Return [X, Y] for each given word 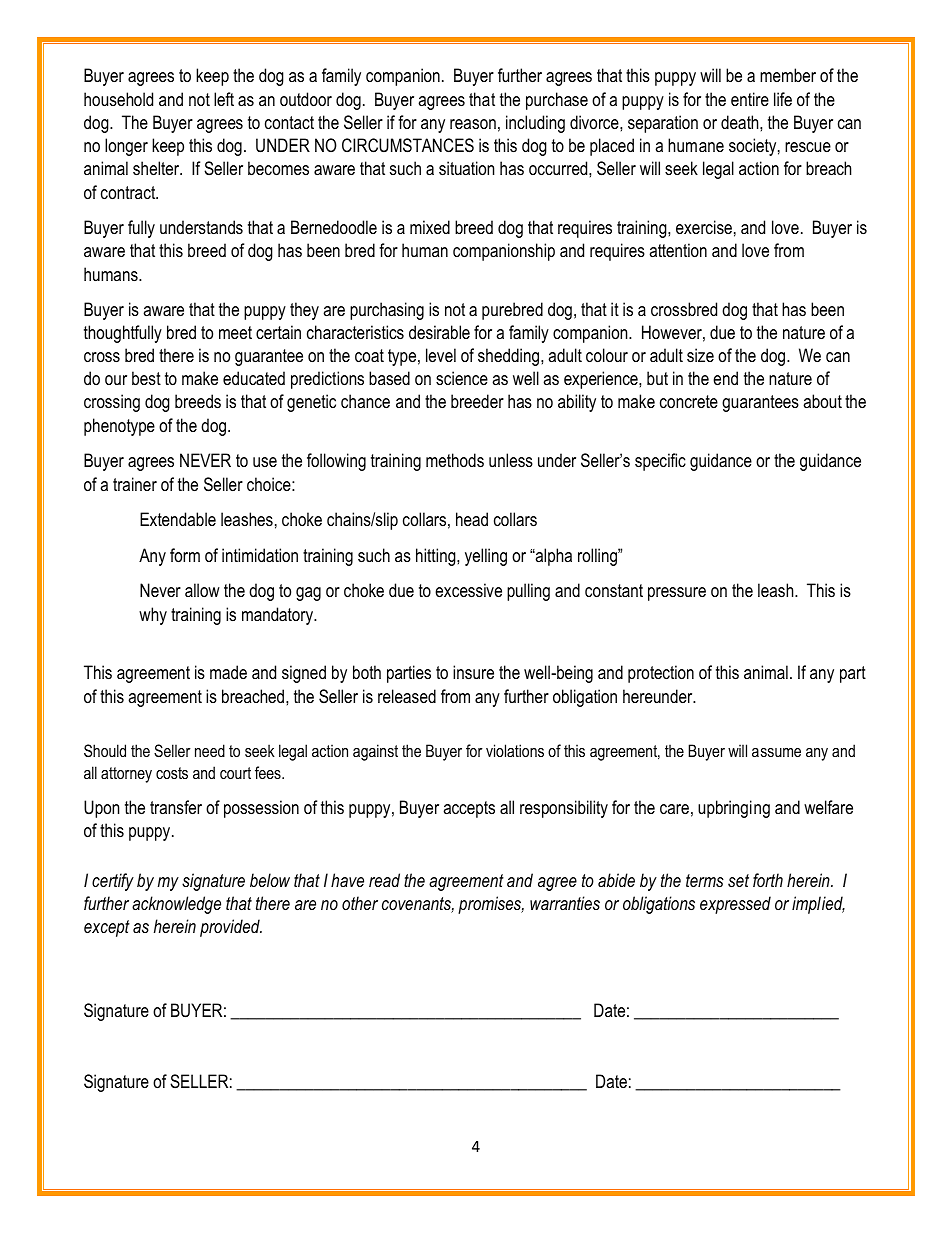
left [224, 99]
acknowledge [176, 905]
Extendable [178, 519]
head [472, 519]
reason [473, 124]
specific [660, 462]
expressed [735, 905]
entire [750, 99]
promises [491, 905]
